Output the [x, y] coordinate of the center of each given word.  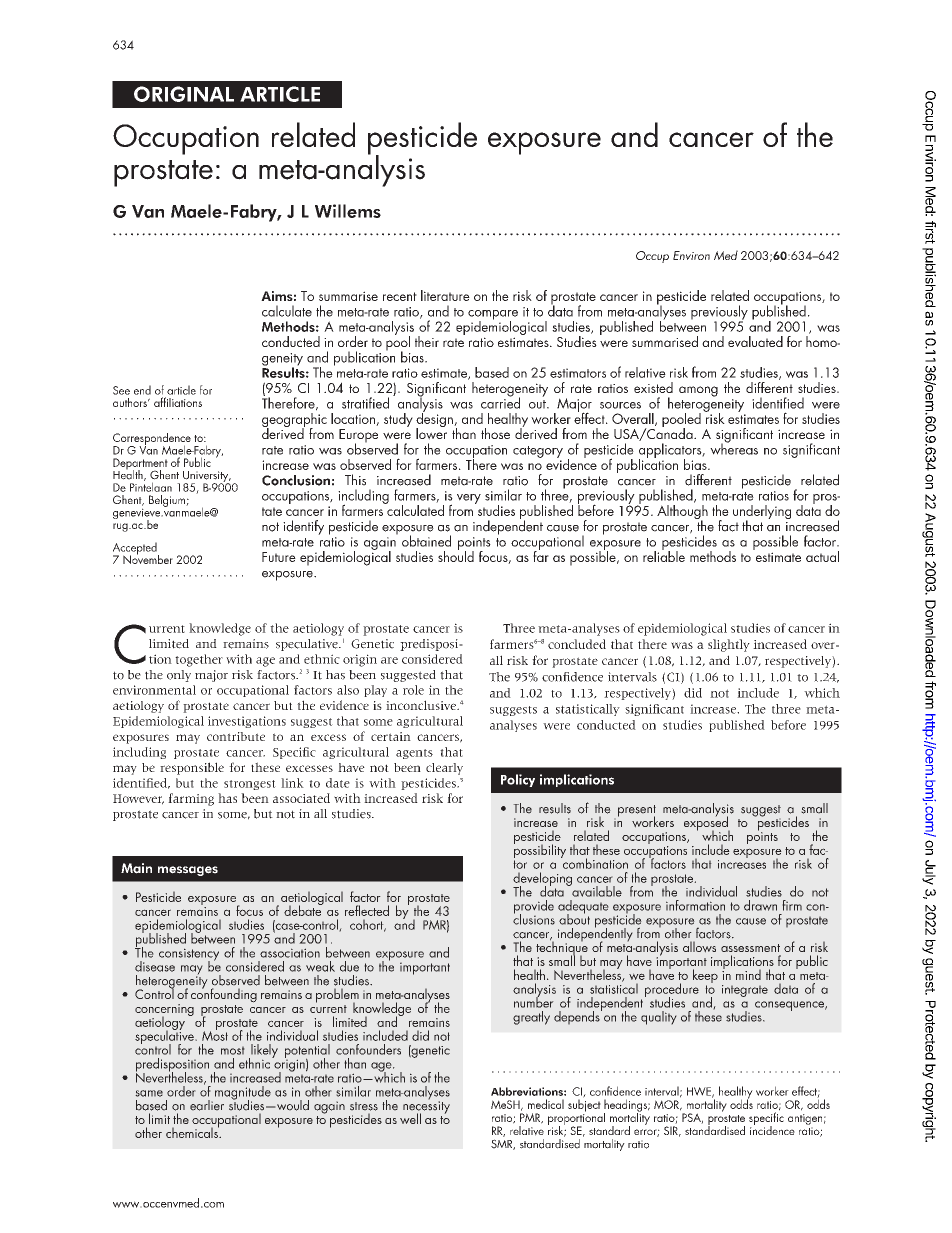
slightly [729, 645]
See [121, 390]
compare [493, 316]
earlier [207, 1105]
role [413, 690]
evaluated [755, 341]
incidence [772, 1129]
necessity [426, 1107]
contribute [236, 736]
